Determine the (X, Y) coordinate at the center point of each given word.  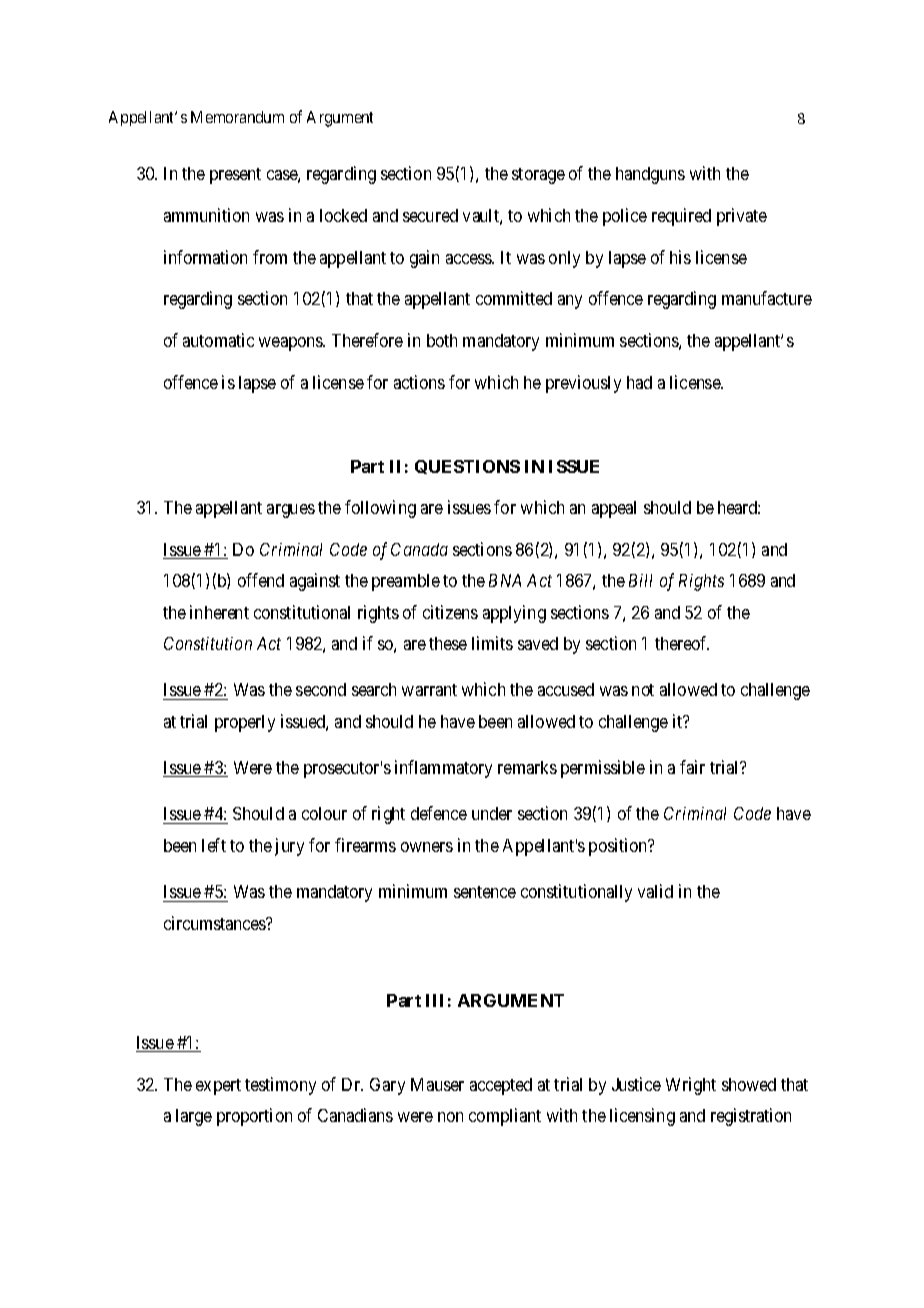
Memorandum (237, 117)
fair (692, 767)
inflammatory (443, 769)
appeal (614, 509)
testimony (280, 1086)
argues (291, 511)
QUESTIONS (467, 467)
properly (245, 723)
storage (538, 176)
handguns (650, 175)
